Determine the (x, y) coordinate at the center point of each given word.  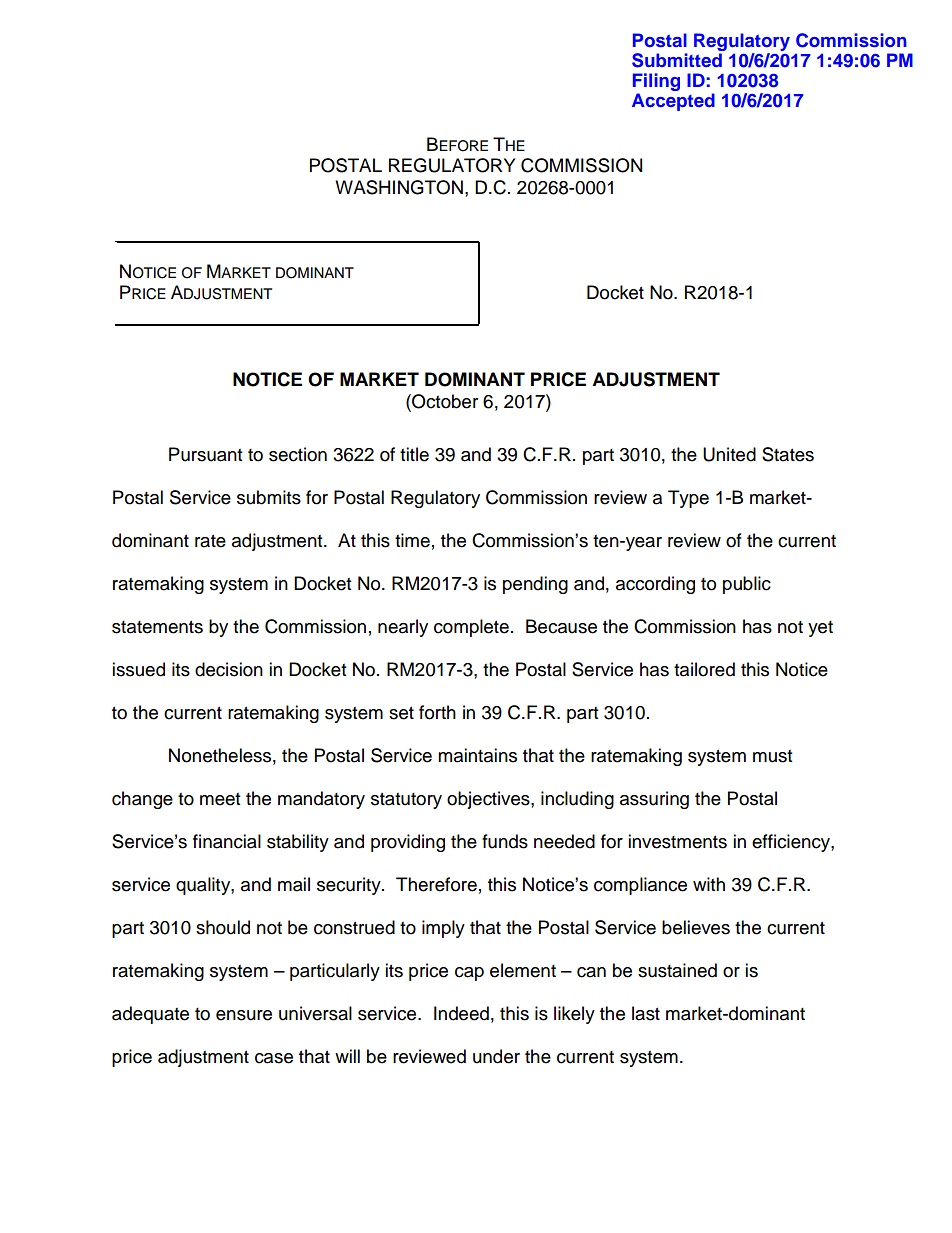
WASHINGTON (399, 187)
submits (269, 497)
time (412, 540)
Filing (656, 83)
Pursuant (205, 454)
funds (505, 841)
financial (227, 841)
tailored (704, 669)
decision (229, 669)
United (729, 454)
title (414, 454)
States (788, 454)
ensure (244, 1015)
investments (677, 841)
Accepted (673, 102)
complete (471, 628)
